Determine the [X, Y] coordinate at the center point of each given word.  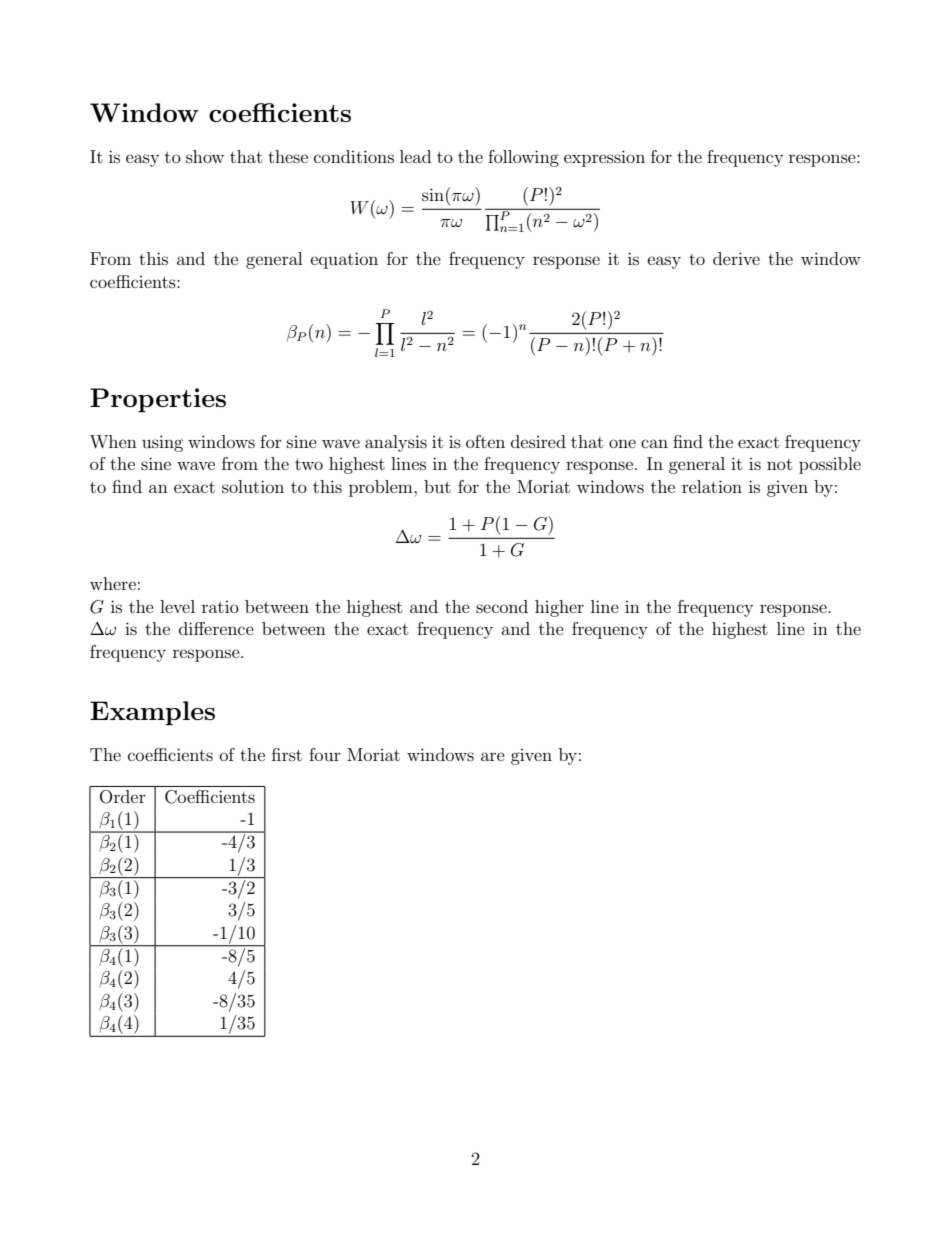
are [493, 756]
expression [604, 158]
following [523, 158]
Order [122, 797]
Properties [158, 400]
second [502, 606]
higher [559, 608]
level [177, 606]
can [654, 443]
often [485, 441]
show [205, 156]
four [325, 754]
